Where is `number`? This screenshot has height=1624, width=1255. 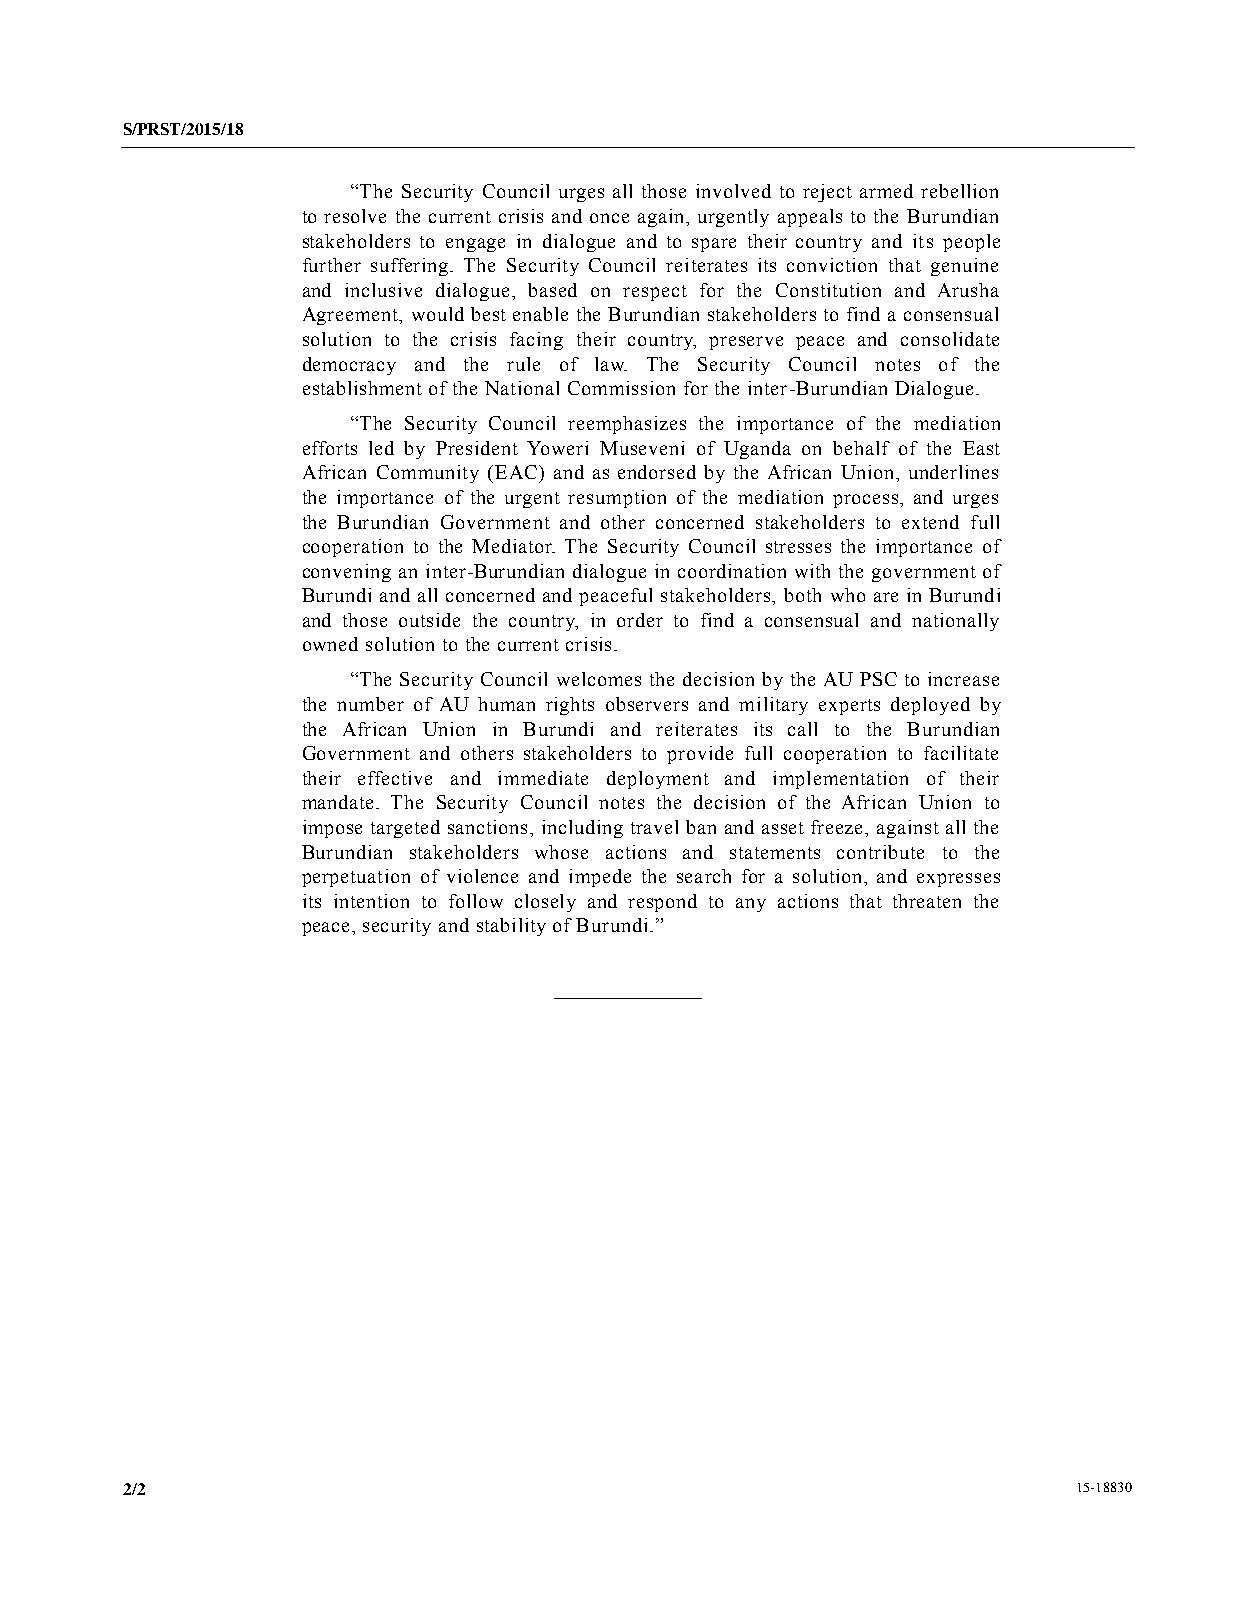
number is located at coordinates (370, 704).
